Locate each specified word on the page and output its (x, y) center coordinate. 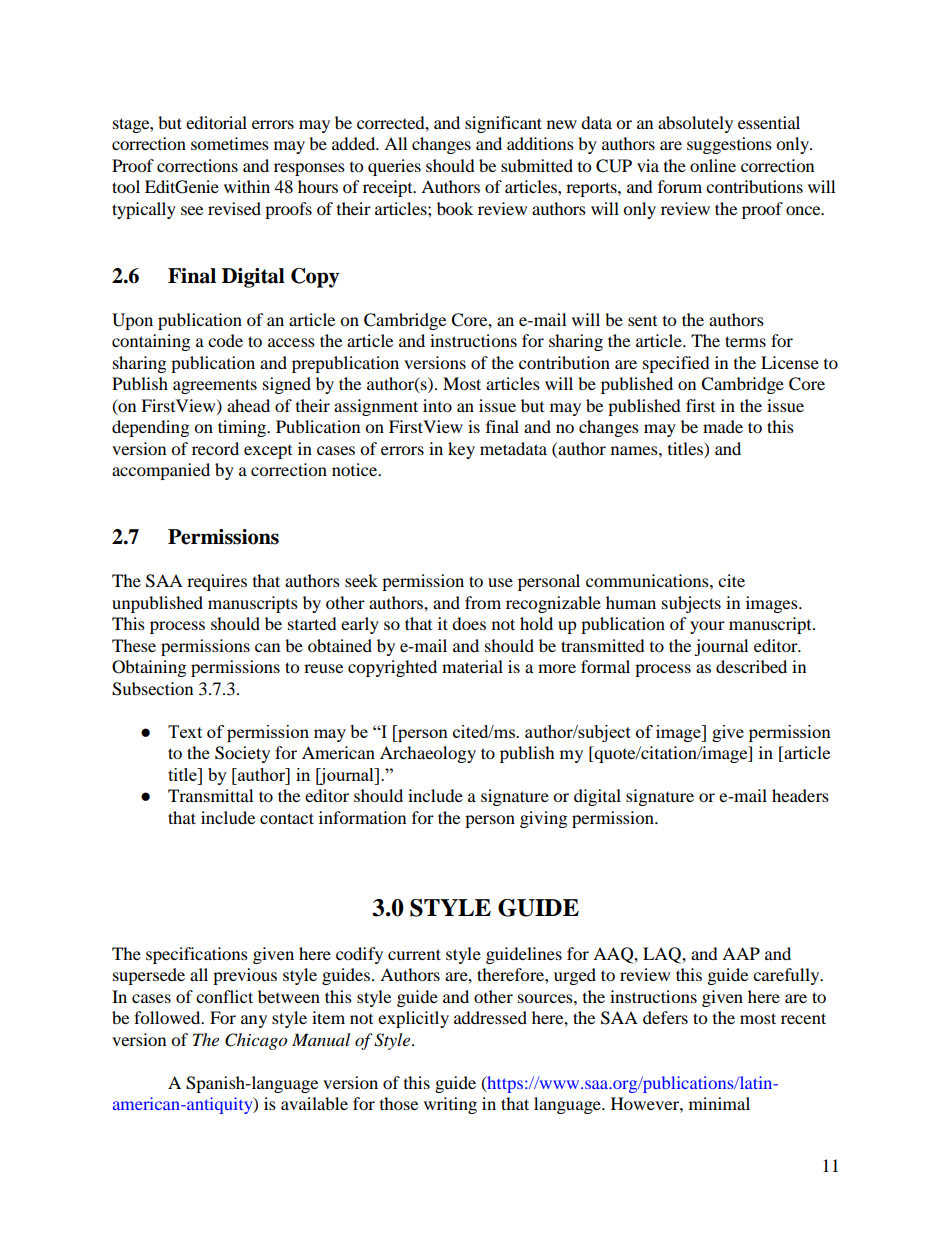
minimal (719, 1103)
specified (676, 364)
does (469, 623)
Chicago (256, 1041)
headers (800, 795)
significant (503, 124)
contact (287, 818)
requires (217, 582)
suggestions (729, 145)
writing (450, 1105)
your (707, 627)
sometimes (230, 143)
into (437, 405)
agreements (215, 386)
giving (543, 819)
